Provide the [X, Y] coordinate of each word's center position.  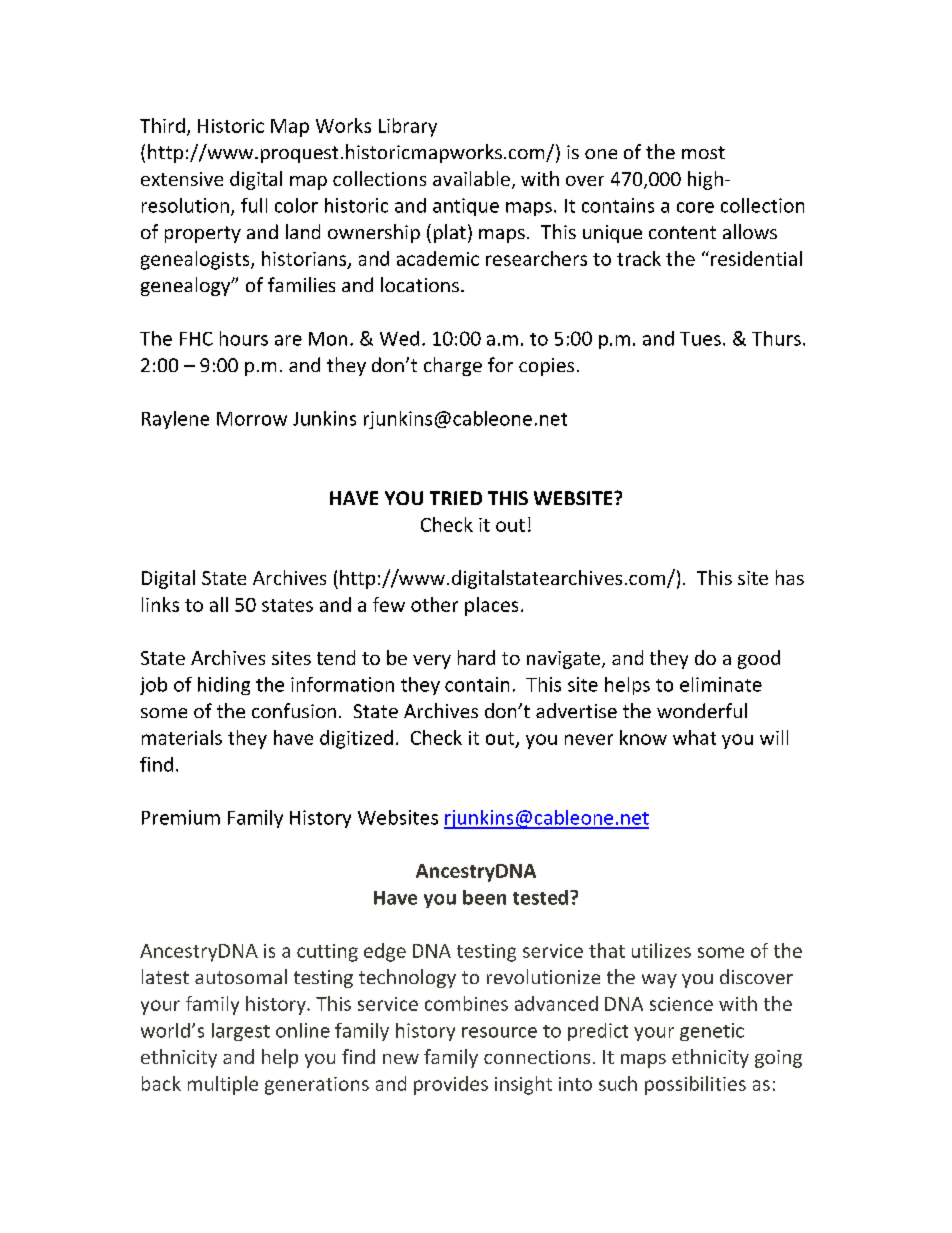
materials [182, 737]
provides [451, 1085]
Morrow [252, 419]
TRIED [456, 498]
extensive [182, 179]
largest [241, 1032]
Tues [700, 339]
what [694, 737]
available [471, 178]
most [703, 152]
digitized [356, 739]
